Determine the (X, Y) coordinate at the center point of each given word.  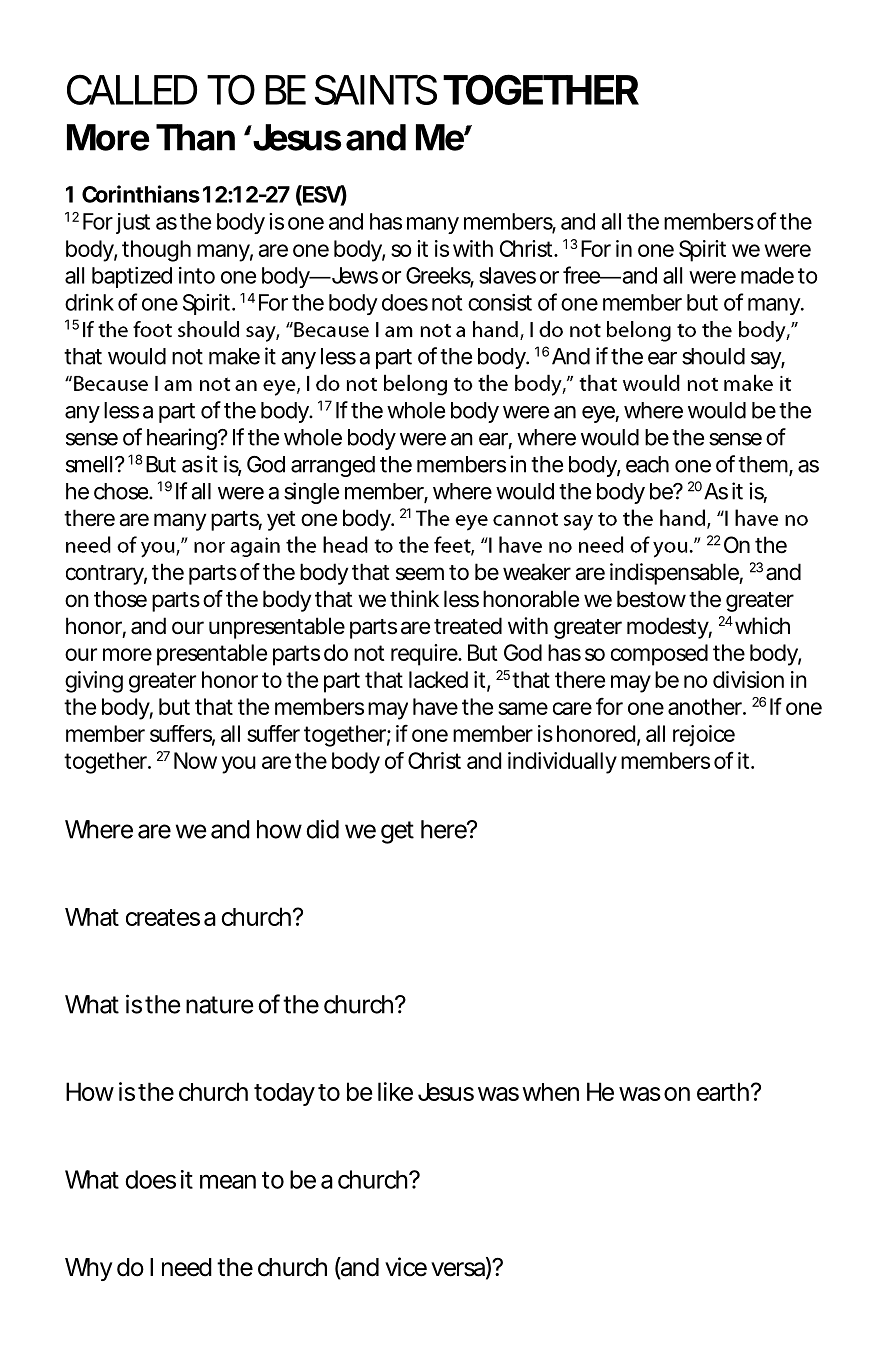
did (322, 829)
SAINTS (376, 89)
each (647, 464)
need (187, 1267)
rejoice (704, 736)
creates (163, 917)
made (767, 275)
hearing (183, 439)
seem (420, 574)
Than (195, 137)
